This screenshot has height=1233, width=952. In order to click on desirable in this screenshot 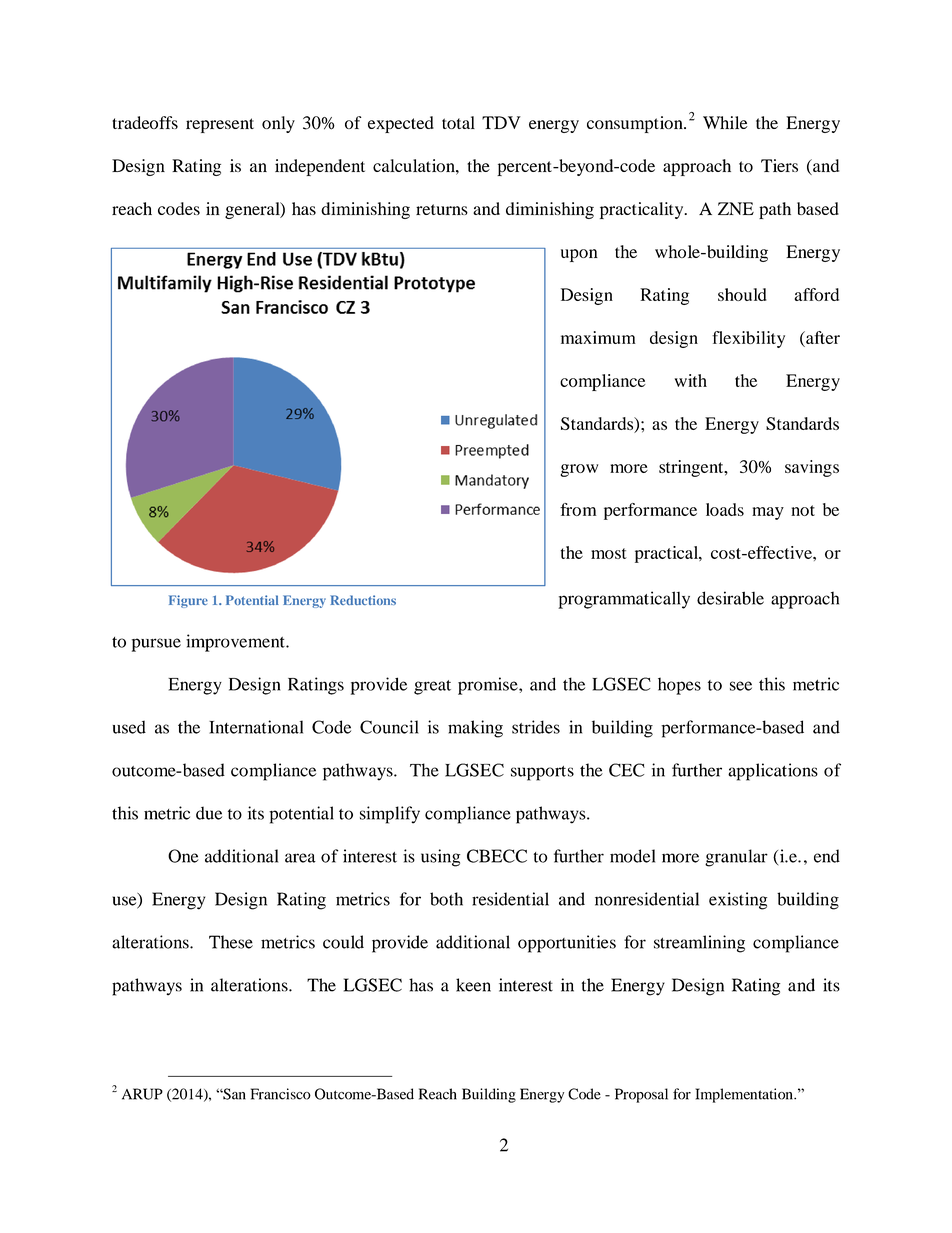, I will do `click(730, 598)`.
